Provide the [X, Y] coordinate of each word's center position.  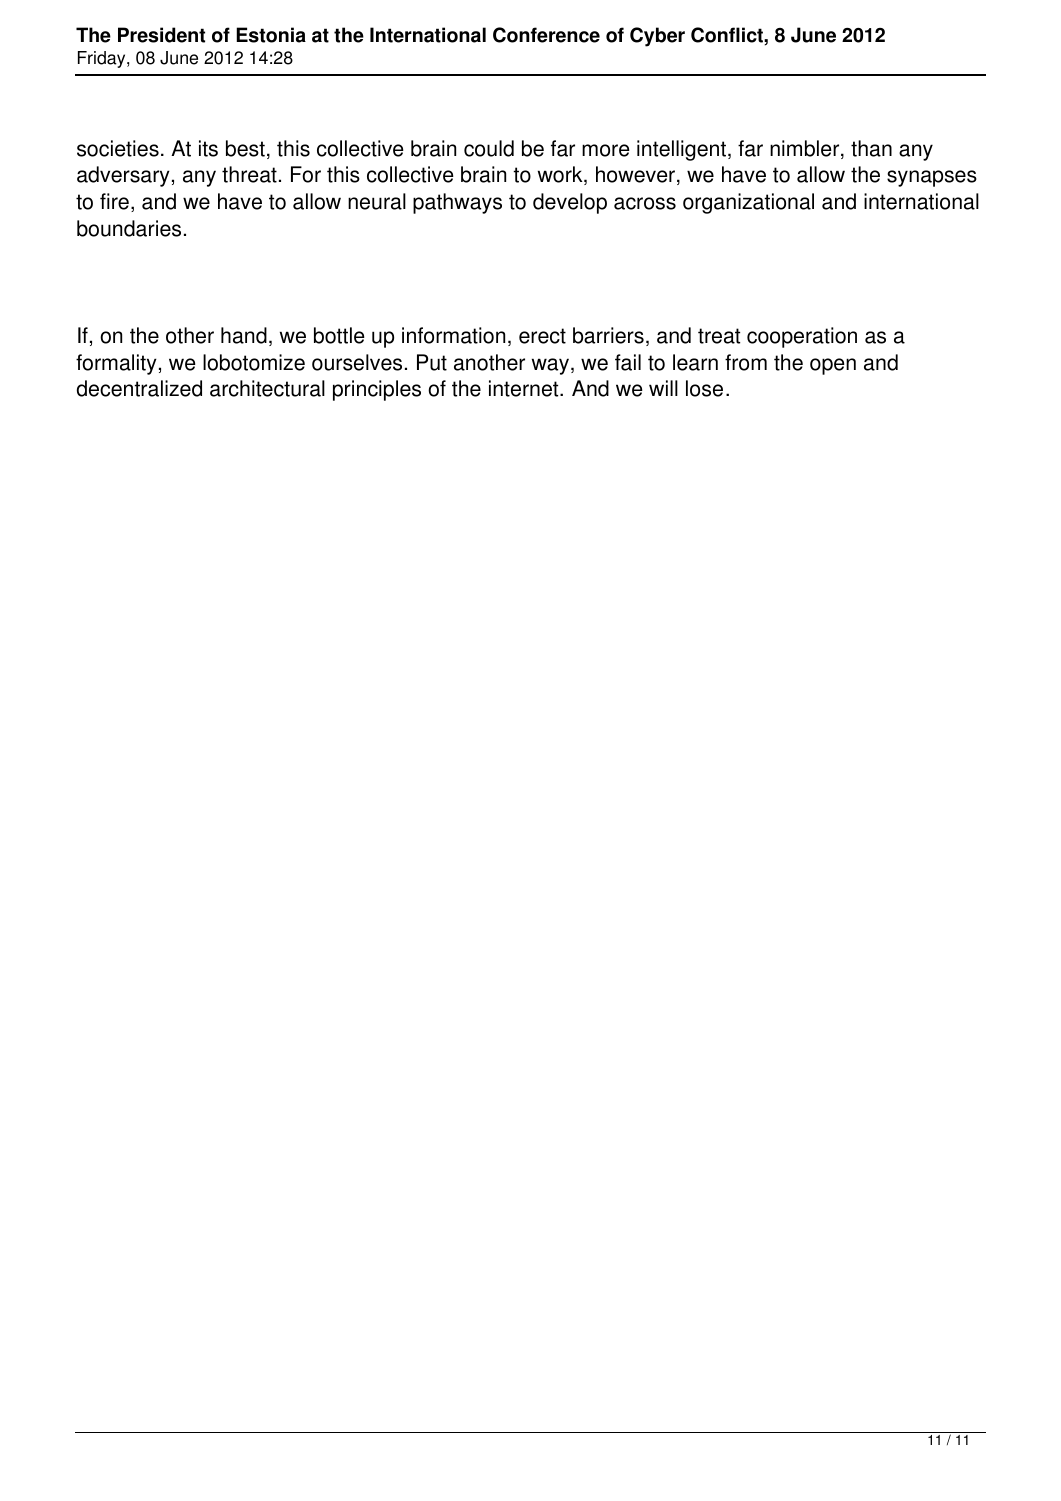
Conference [546, 35]
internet [525, 388]
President [161, 35]
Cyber [657, 37]
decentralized [139, 388]
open [833, 366]
